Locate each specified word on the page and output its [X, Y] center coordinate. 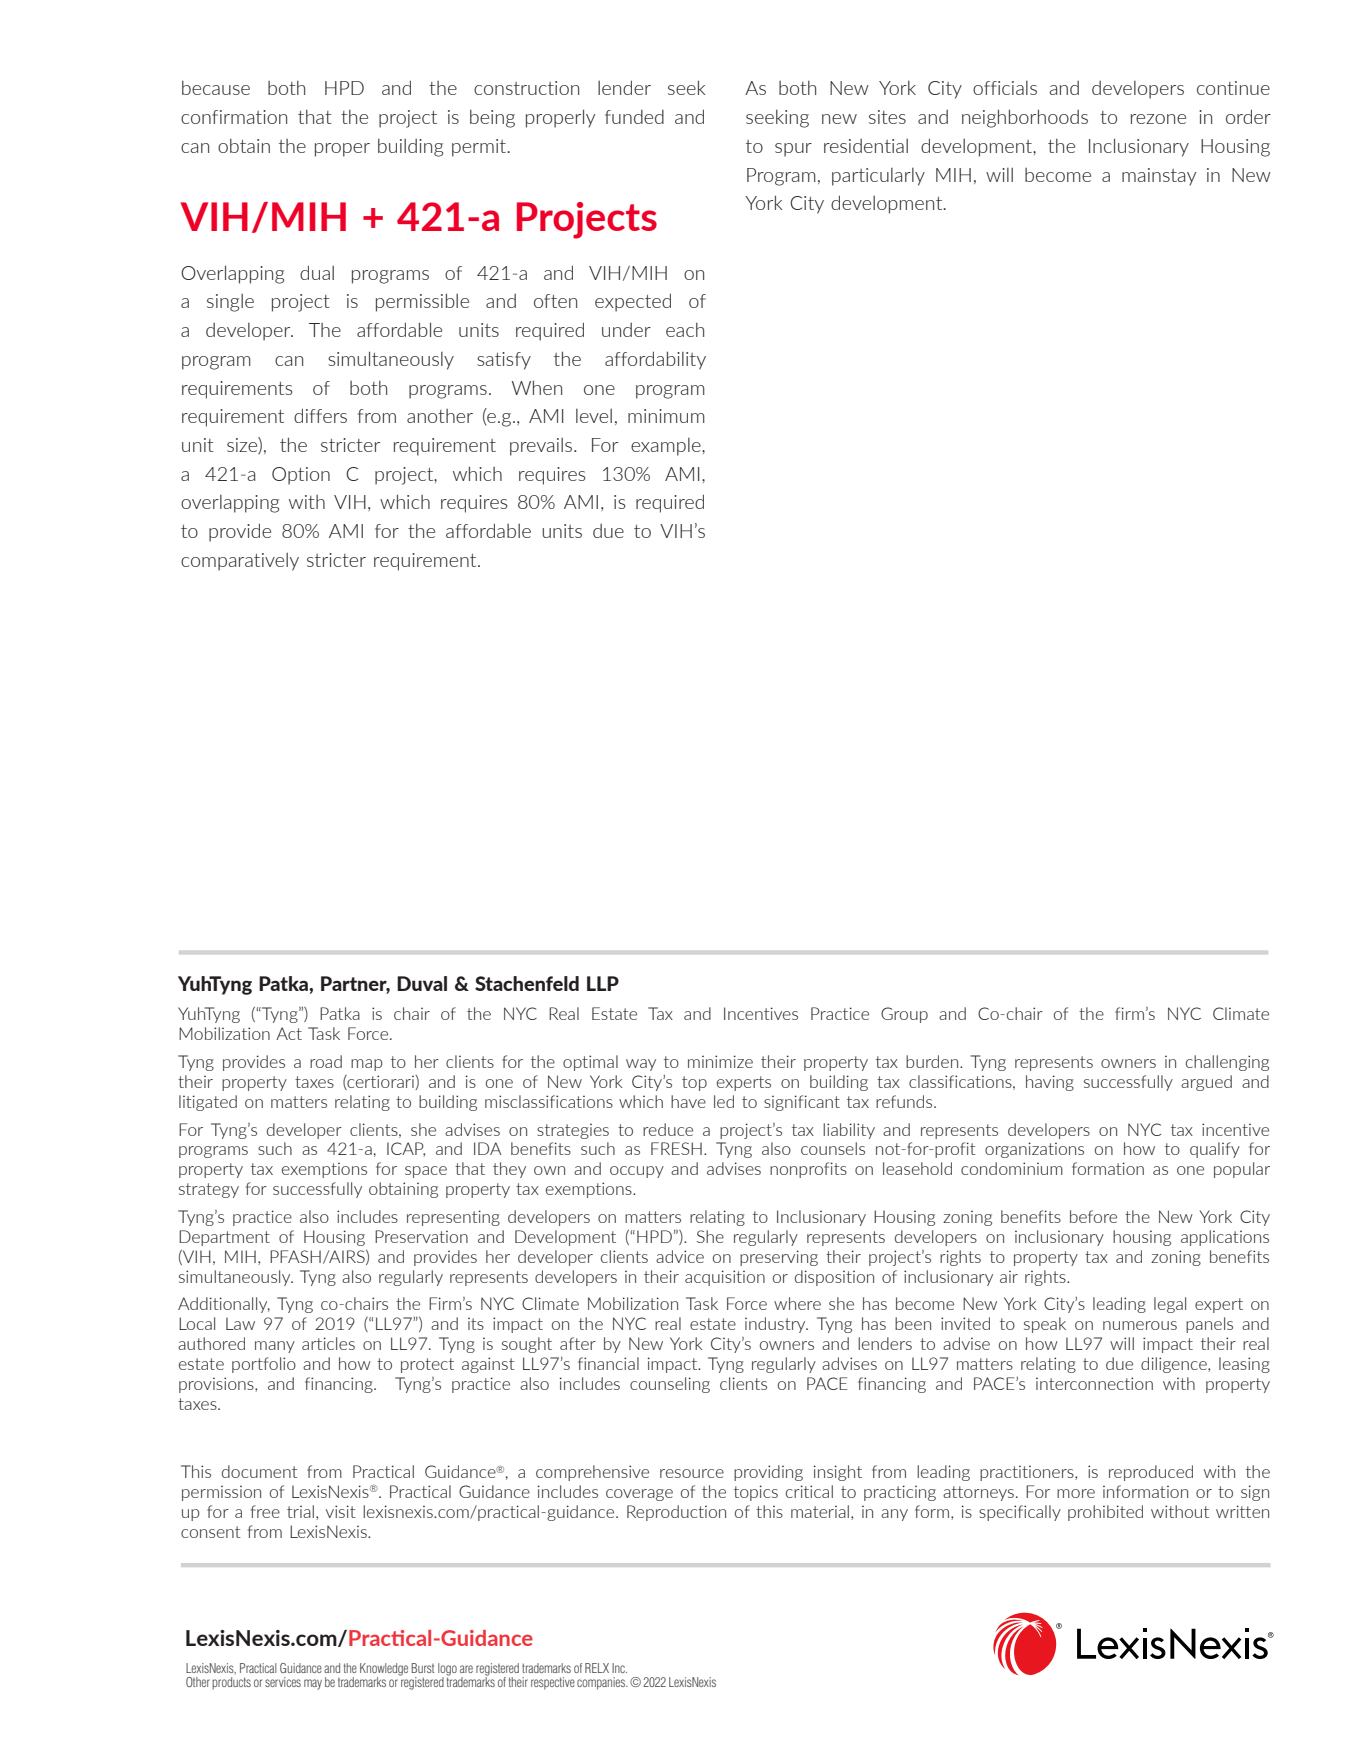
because [216, 88]
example [667, 447]
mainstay [1159, 177]
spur [793, 150]
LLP [603, 983]
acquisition [725, 1278]
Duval [422, 983]
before [1093, 1216]
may [313, 1684]
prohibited [1105, 1513]
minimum [666, 416]
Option [301, 476]
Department [224, 1238]
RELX [597, 1668]
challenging [1227, 1063]
